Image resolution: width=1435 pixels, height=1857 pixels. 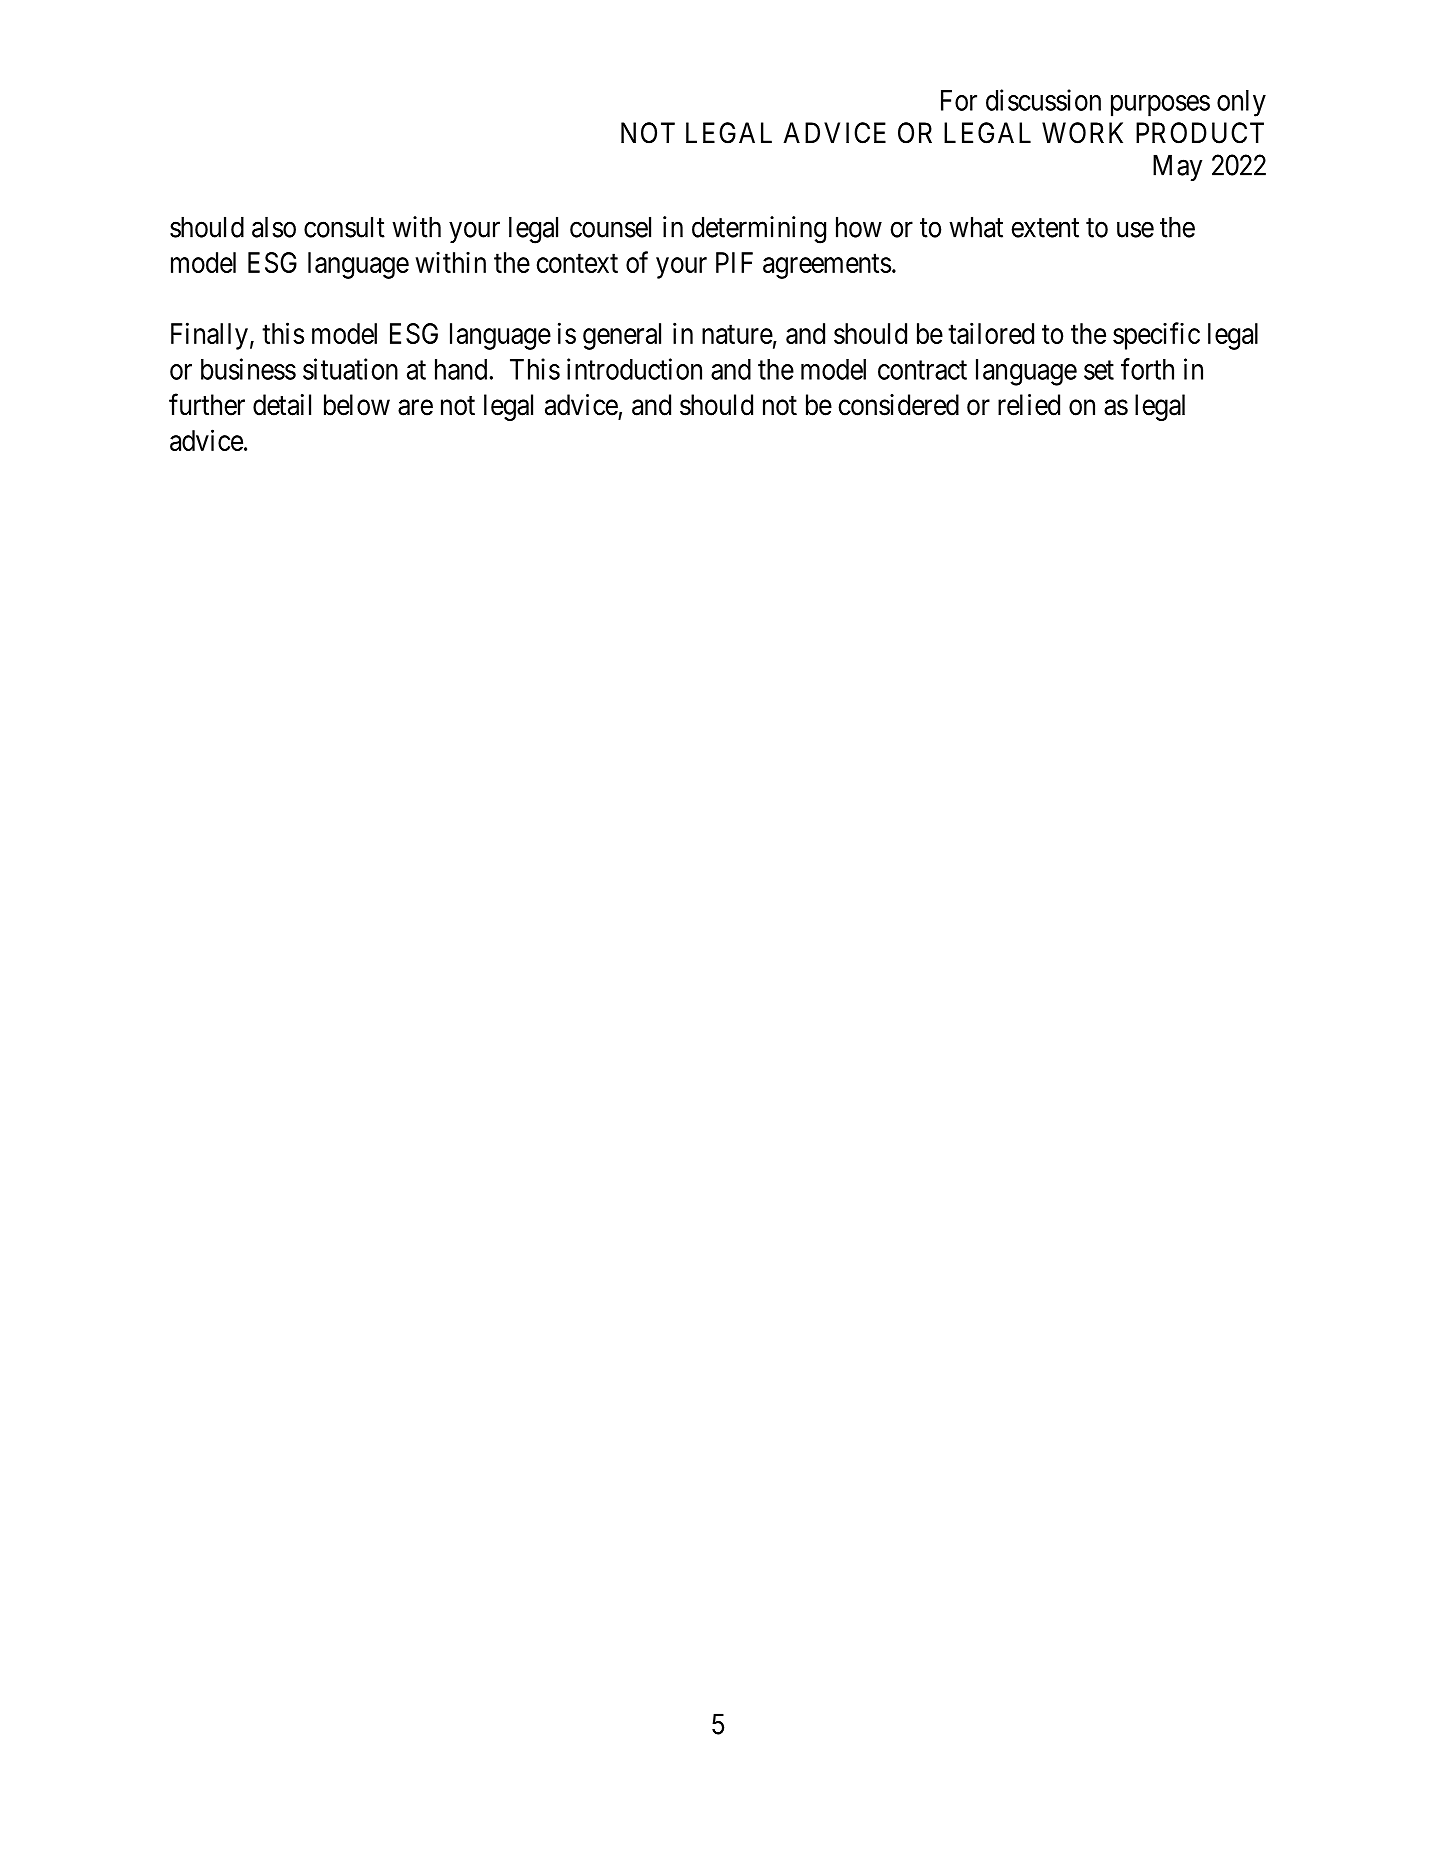 I want to click on only, so click(x=1241, y=103).
